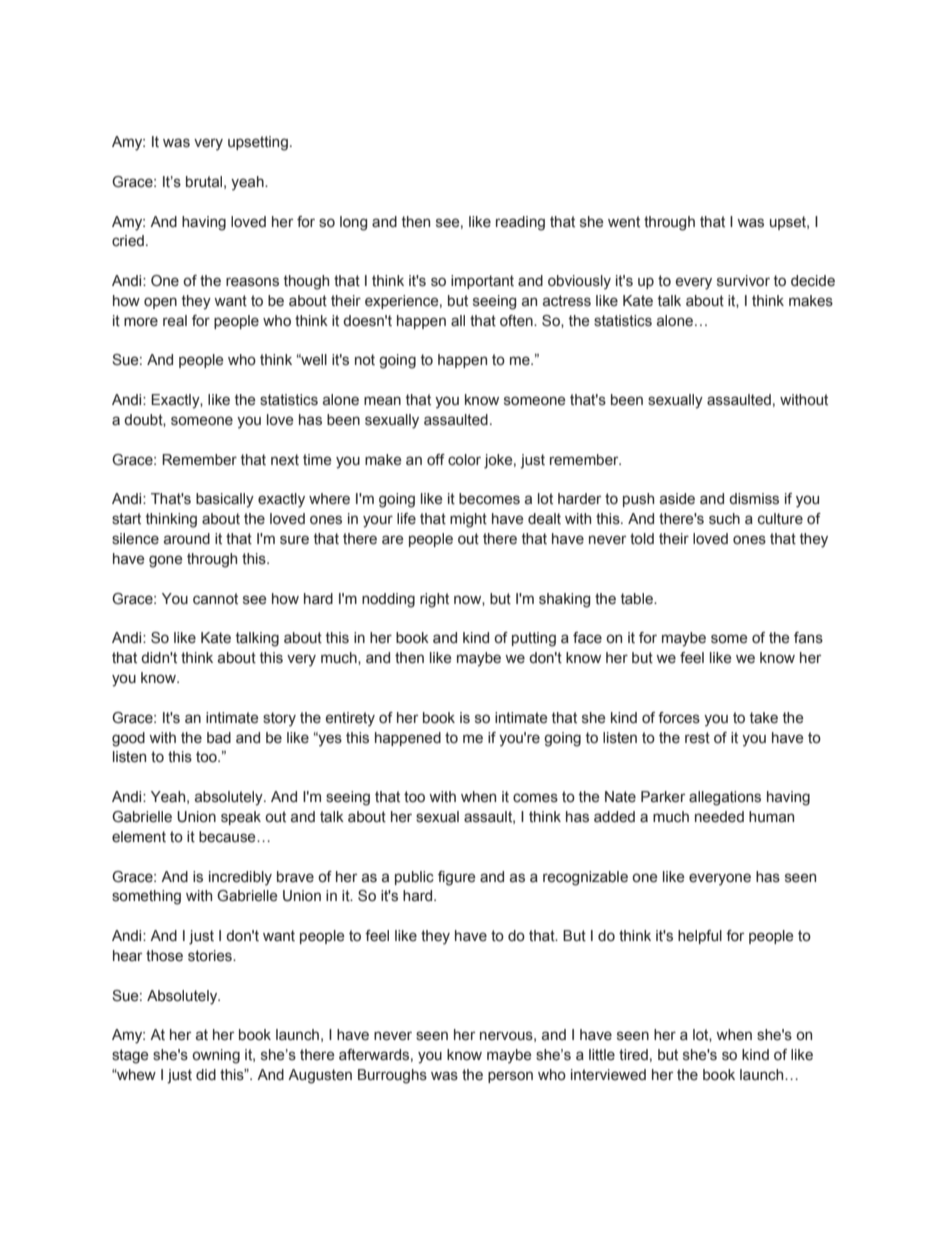  I want to click on survivor, so click(743, 281).
